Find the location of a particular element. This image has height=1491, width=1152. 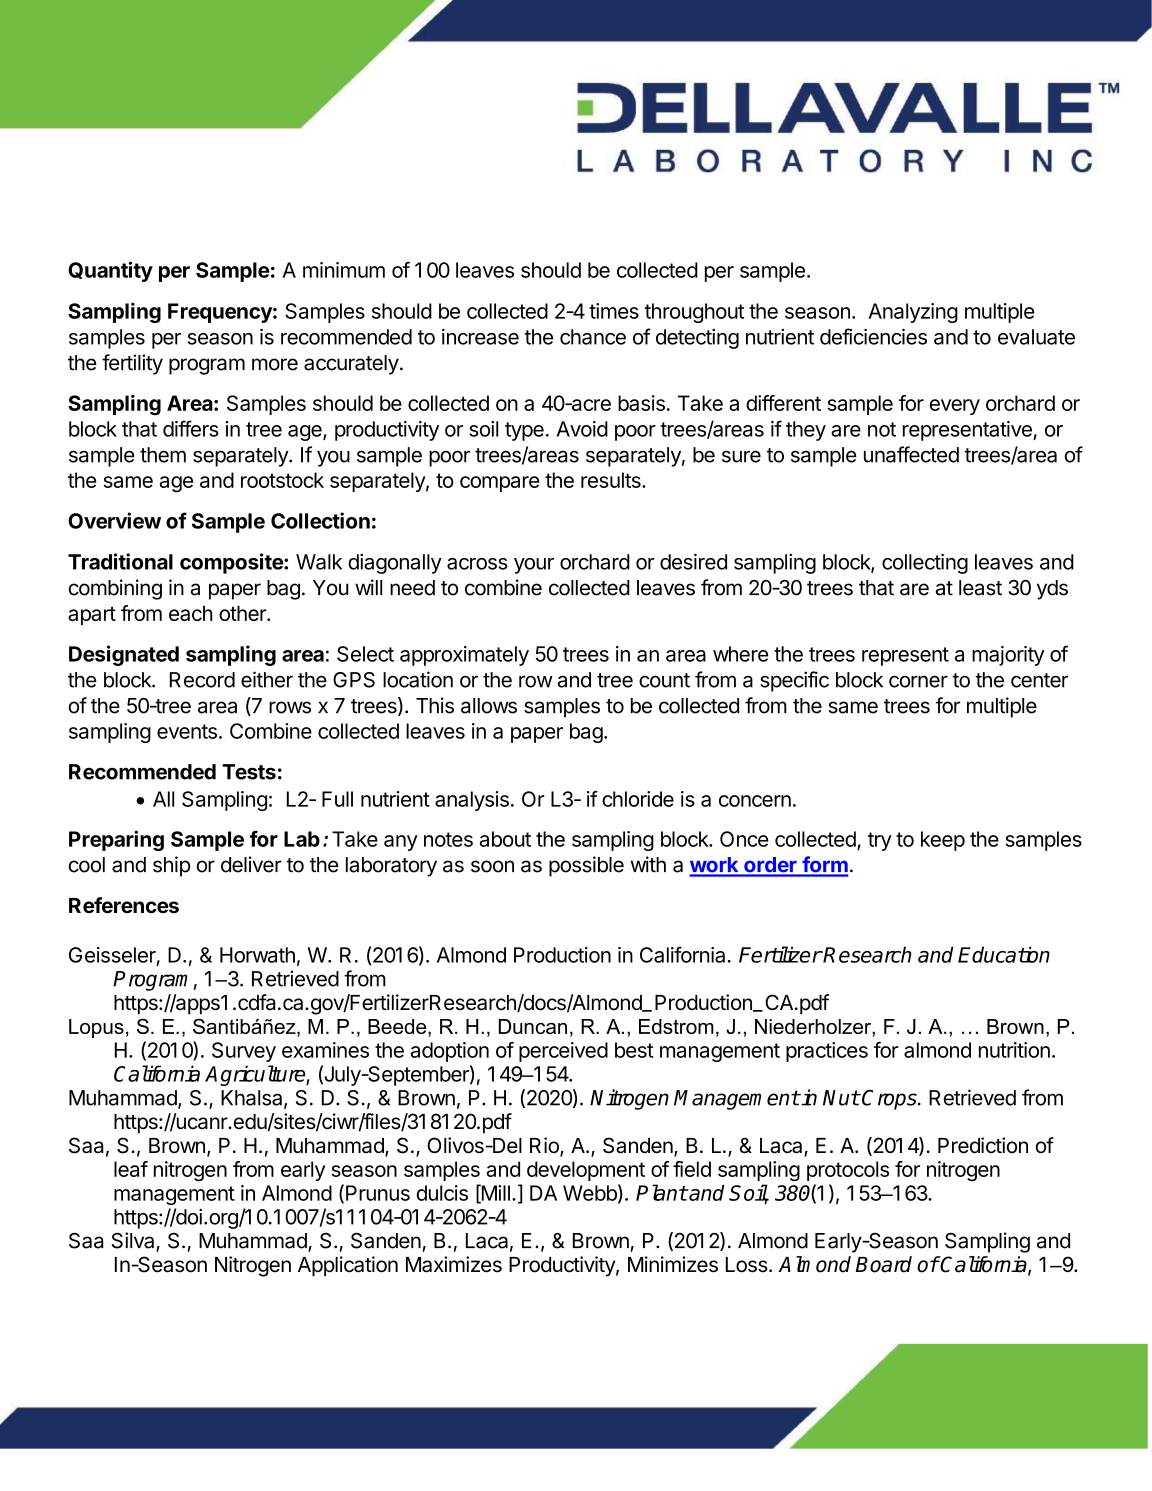

Mill is located at coordinates (494, 1193).
